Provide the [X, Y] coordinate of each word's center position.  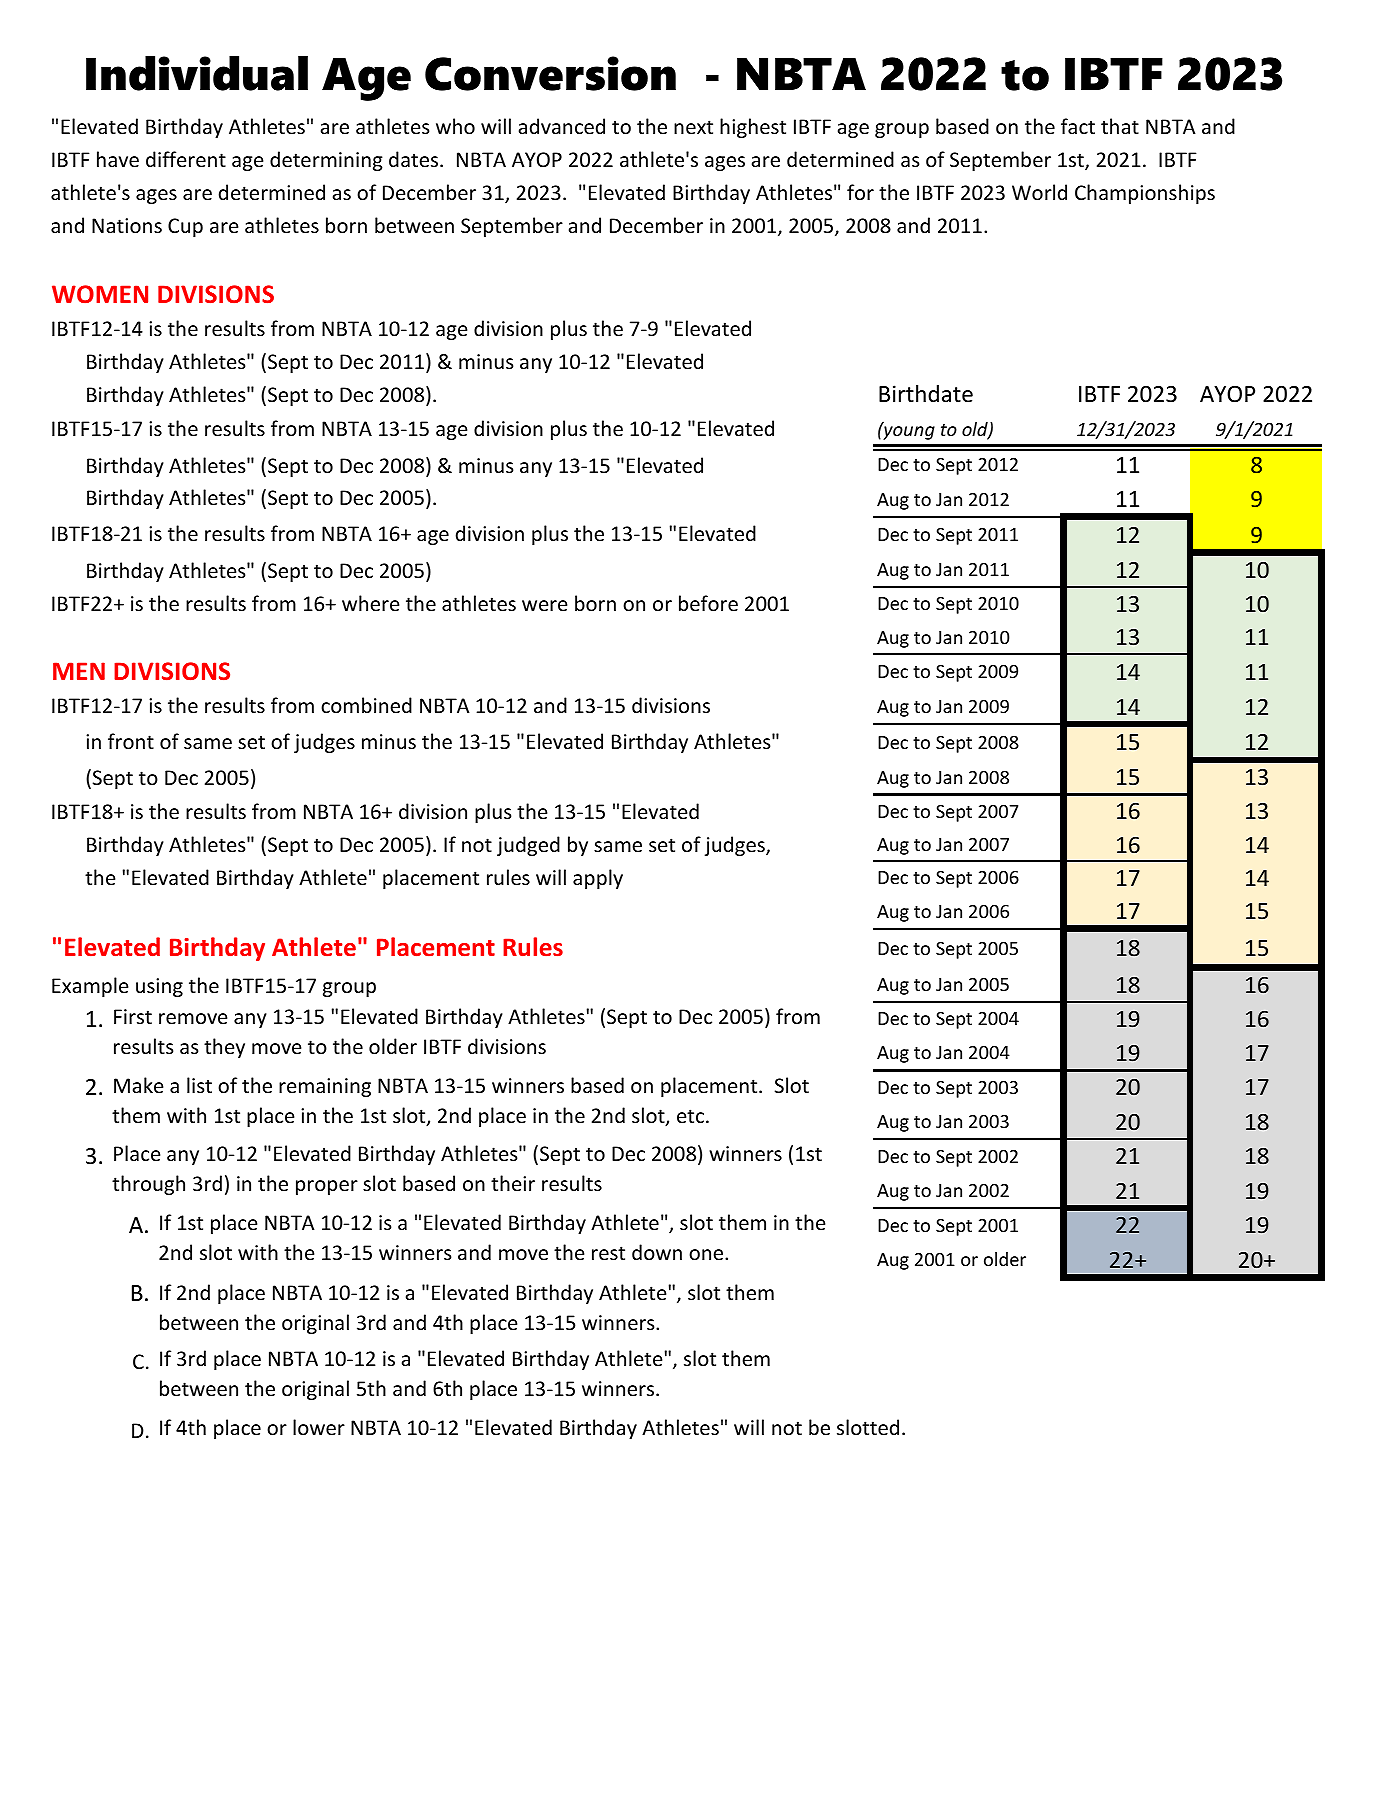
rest [608, 1253]
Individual [197, 73]
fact [1078, 126]
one [707, 1255]
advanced [562, 126]
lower [319, 1427]
